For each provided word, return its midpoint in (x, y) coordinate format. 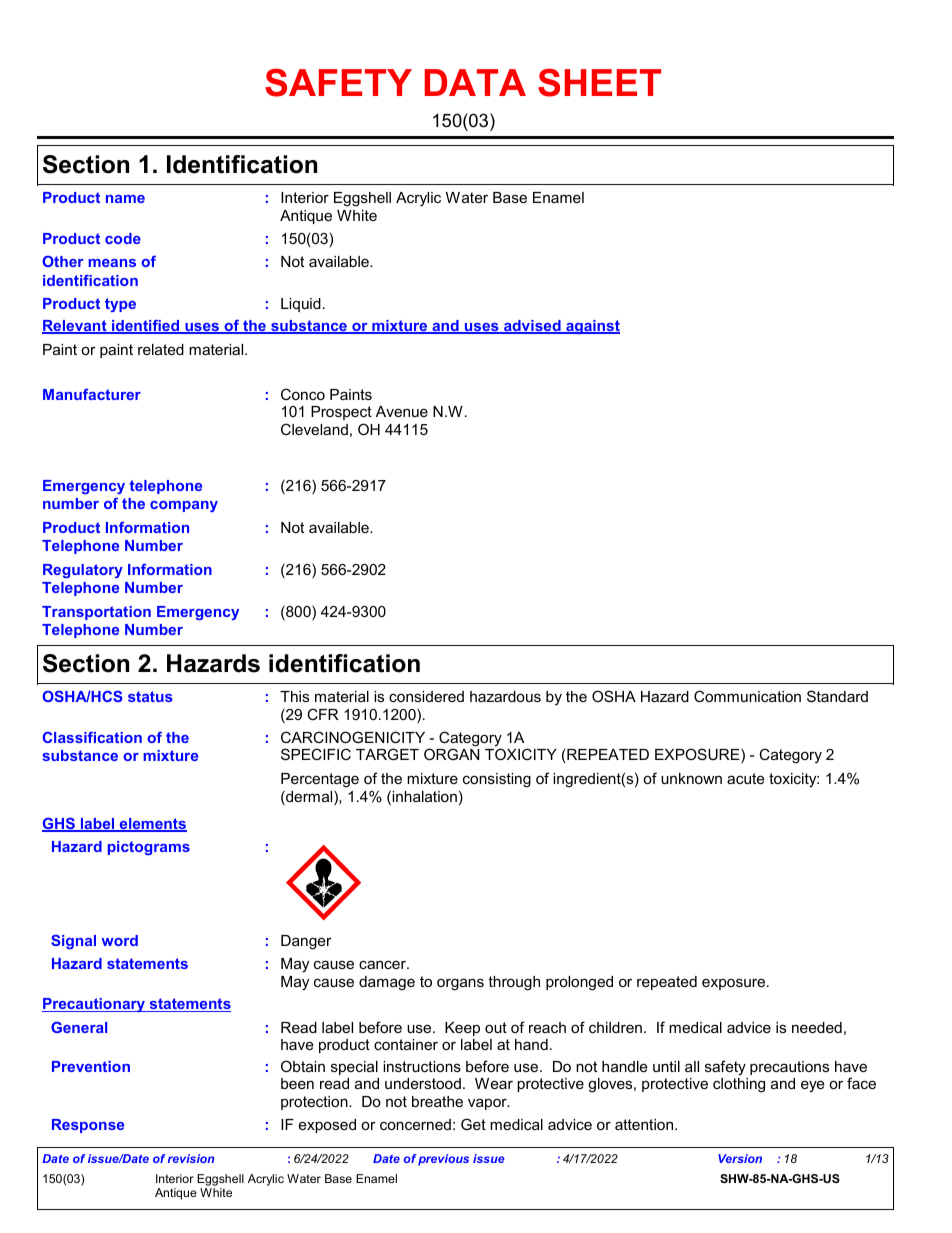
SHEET (599, 82)
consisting (497, 780)
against (592, 327)
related (161, 349)
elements (152, 825)
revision (191, 1158)
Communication (747, 696)
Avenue (402, 411)
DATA (475, 82)
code (123, 238)
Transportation (96, 613)
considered (426, 696)
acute (746, 778)
